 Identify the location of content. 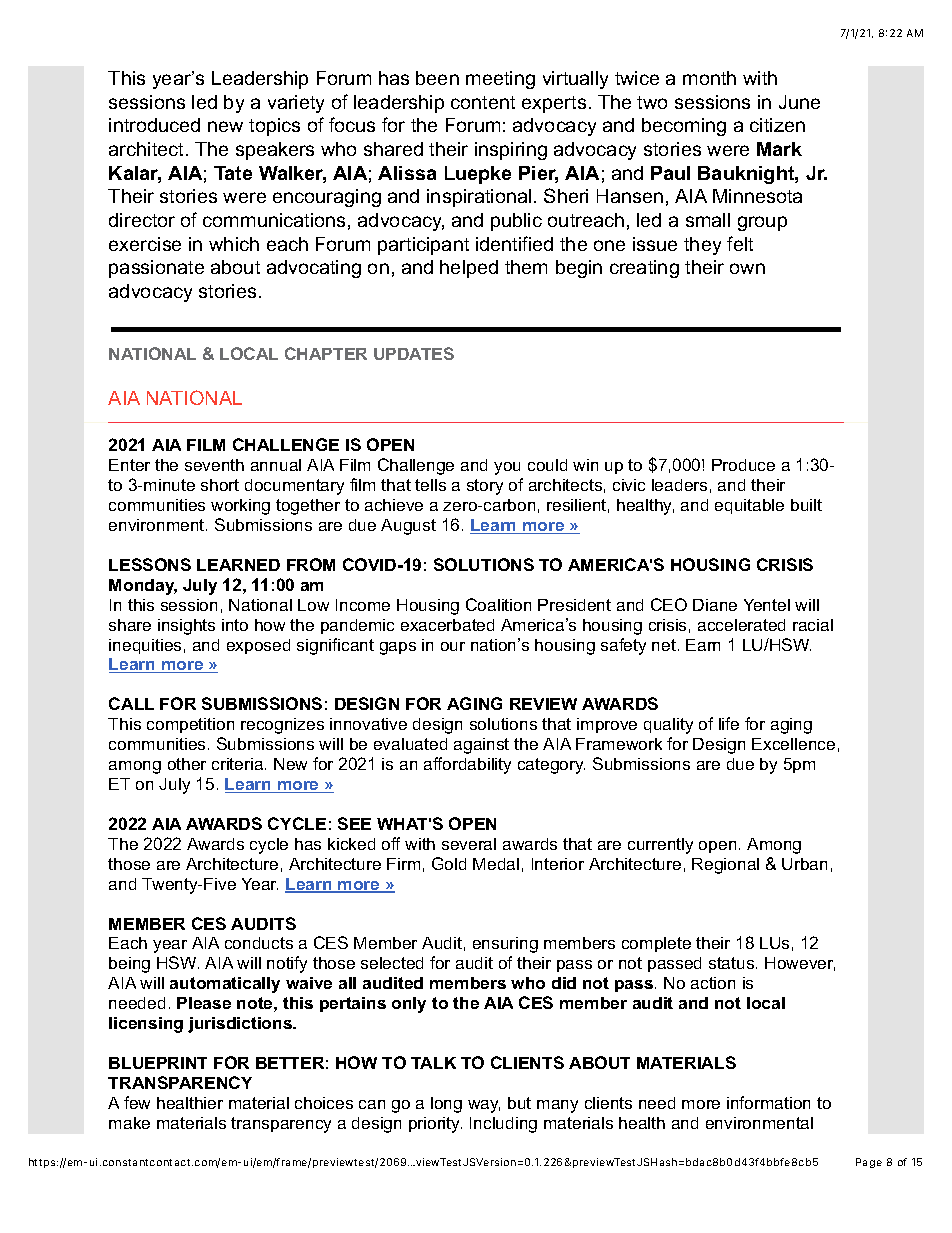
(483, 102).
